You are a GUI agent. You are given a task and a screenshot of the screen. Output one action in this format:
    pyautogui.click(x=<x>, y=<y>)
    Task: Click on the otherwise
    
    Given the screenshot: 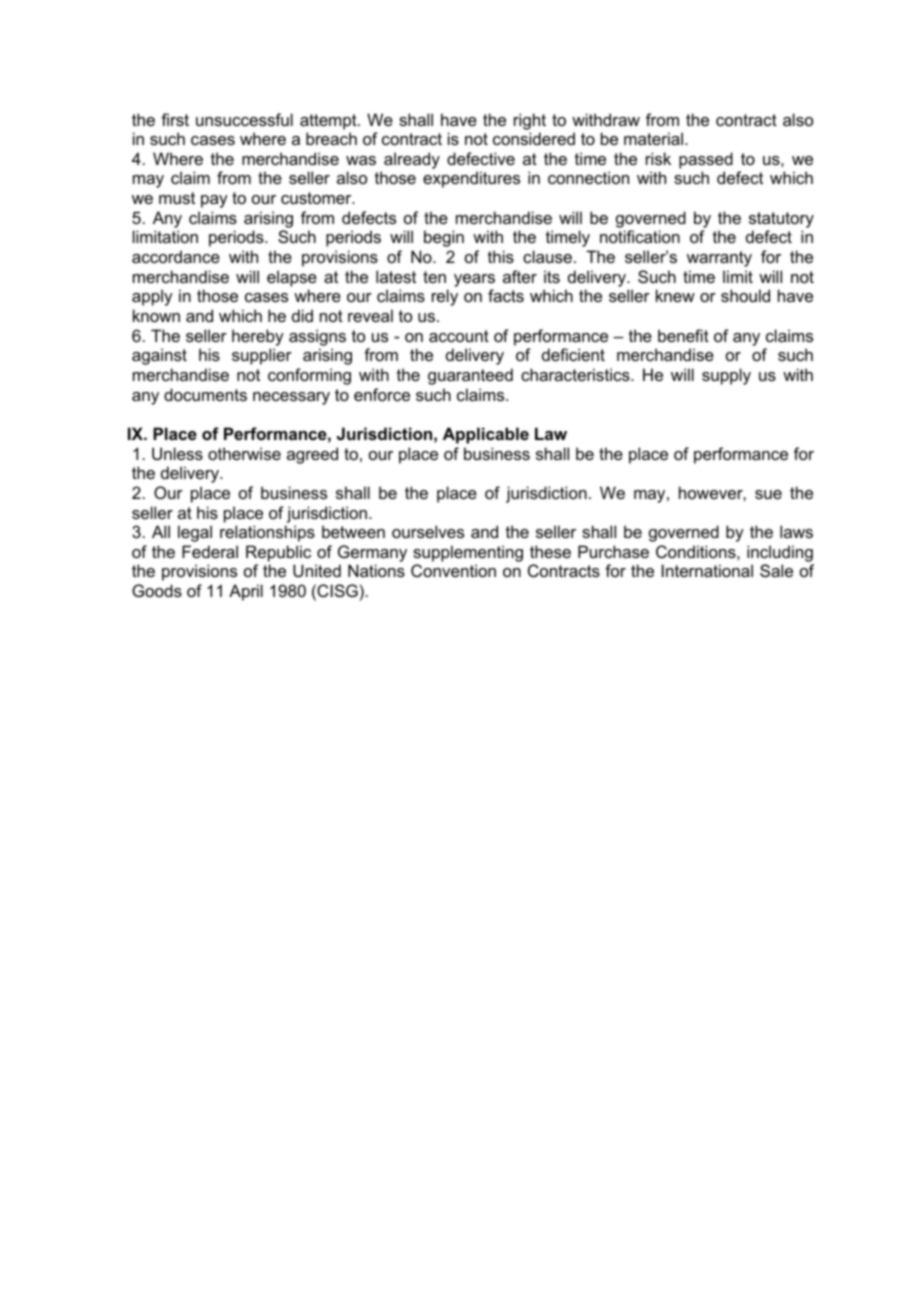 What is the action you would take?
    pyautogui.click(x=244, y=453)
